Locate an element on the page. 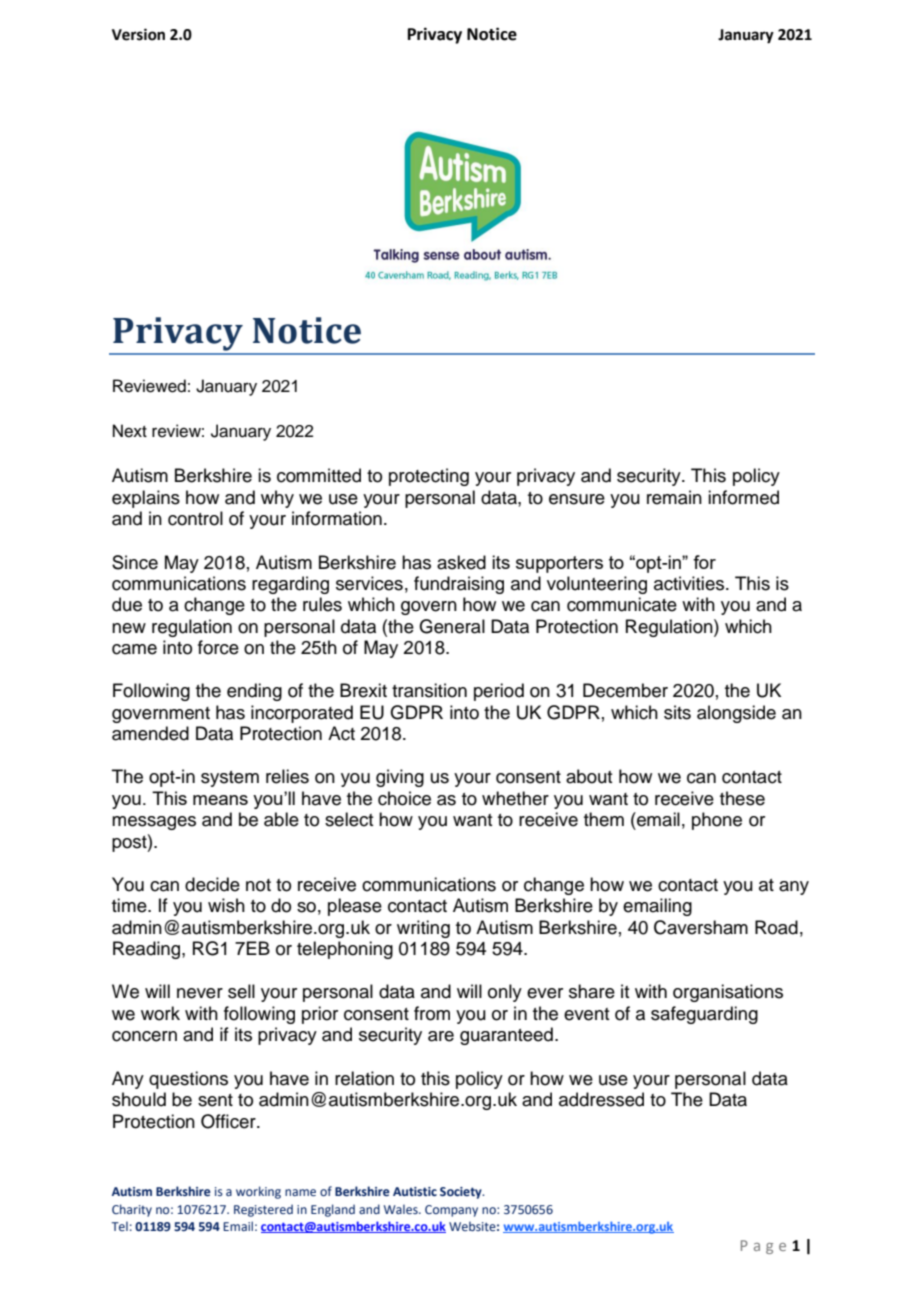  protecting is located at coordinates (429, 477).
